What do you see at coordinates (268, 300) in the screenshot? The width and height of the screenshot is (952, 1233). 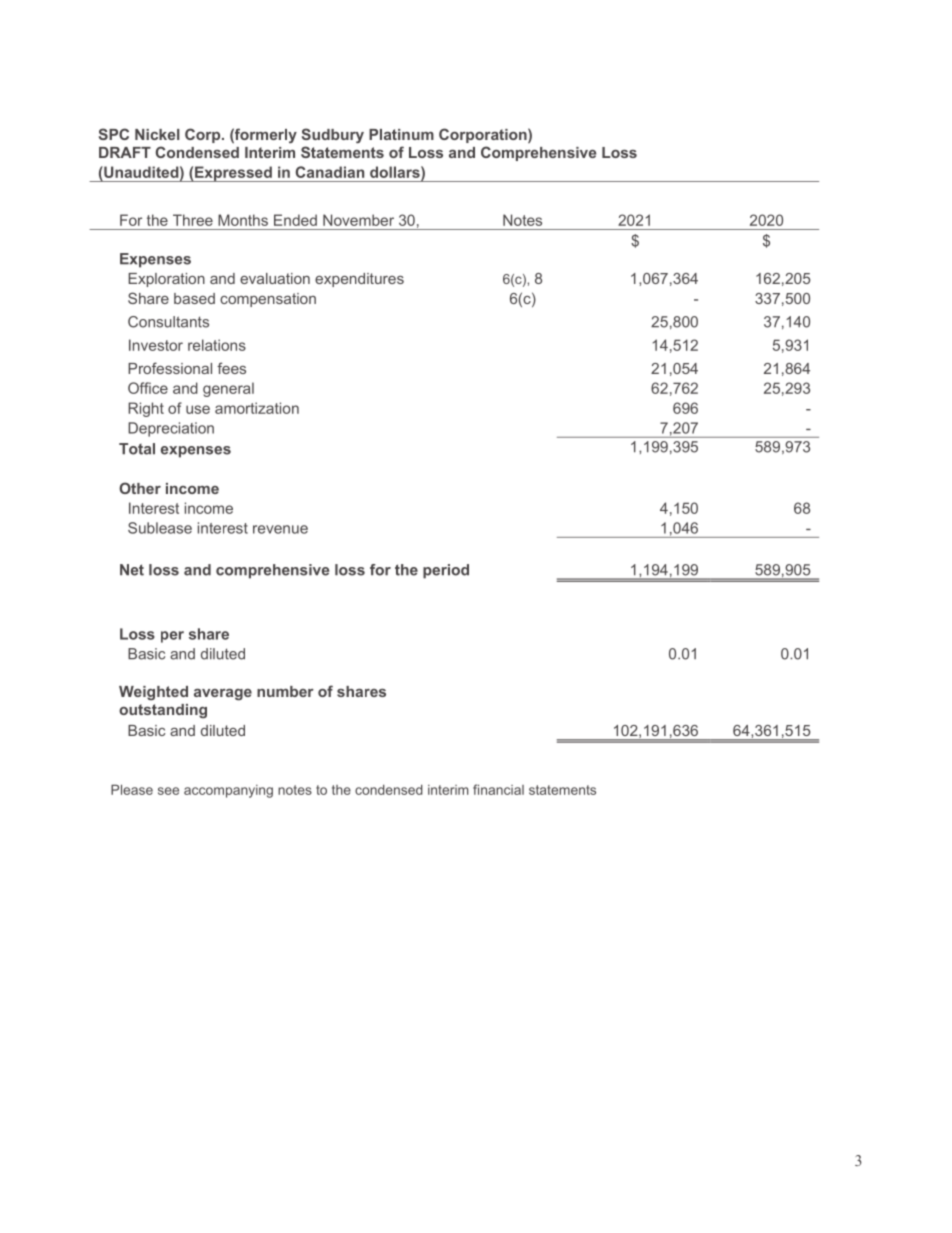 I see `compensation` at bounding box center [268, 300].
